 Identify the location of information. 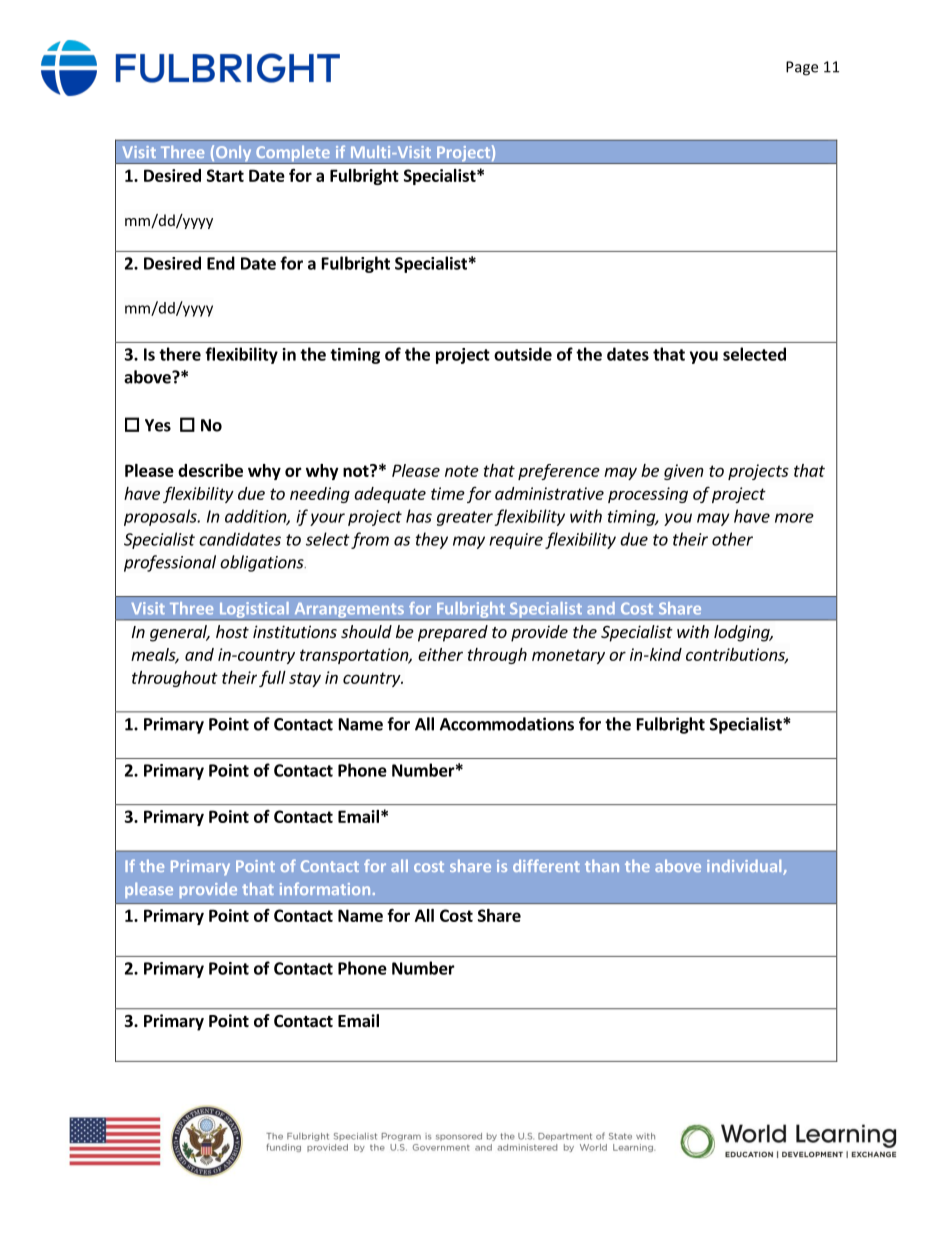
(325, 888).
